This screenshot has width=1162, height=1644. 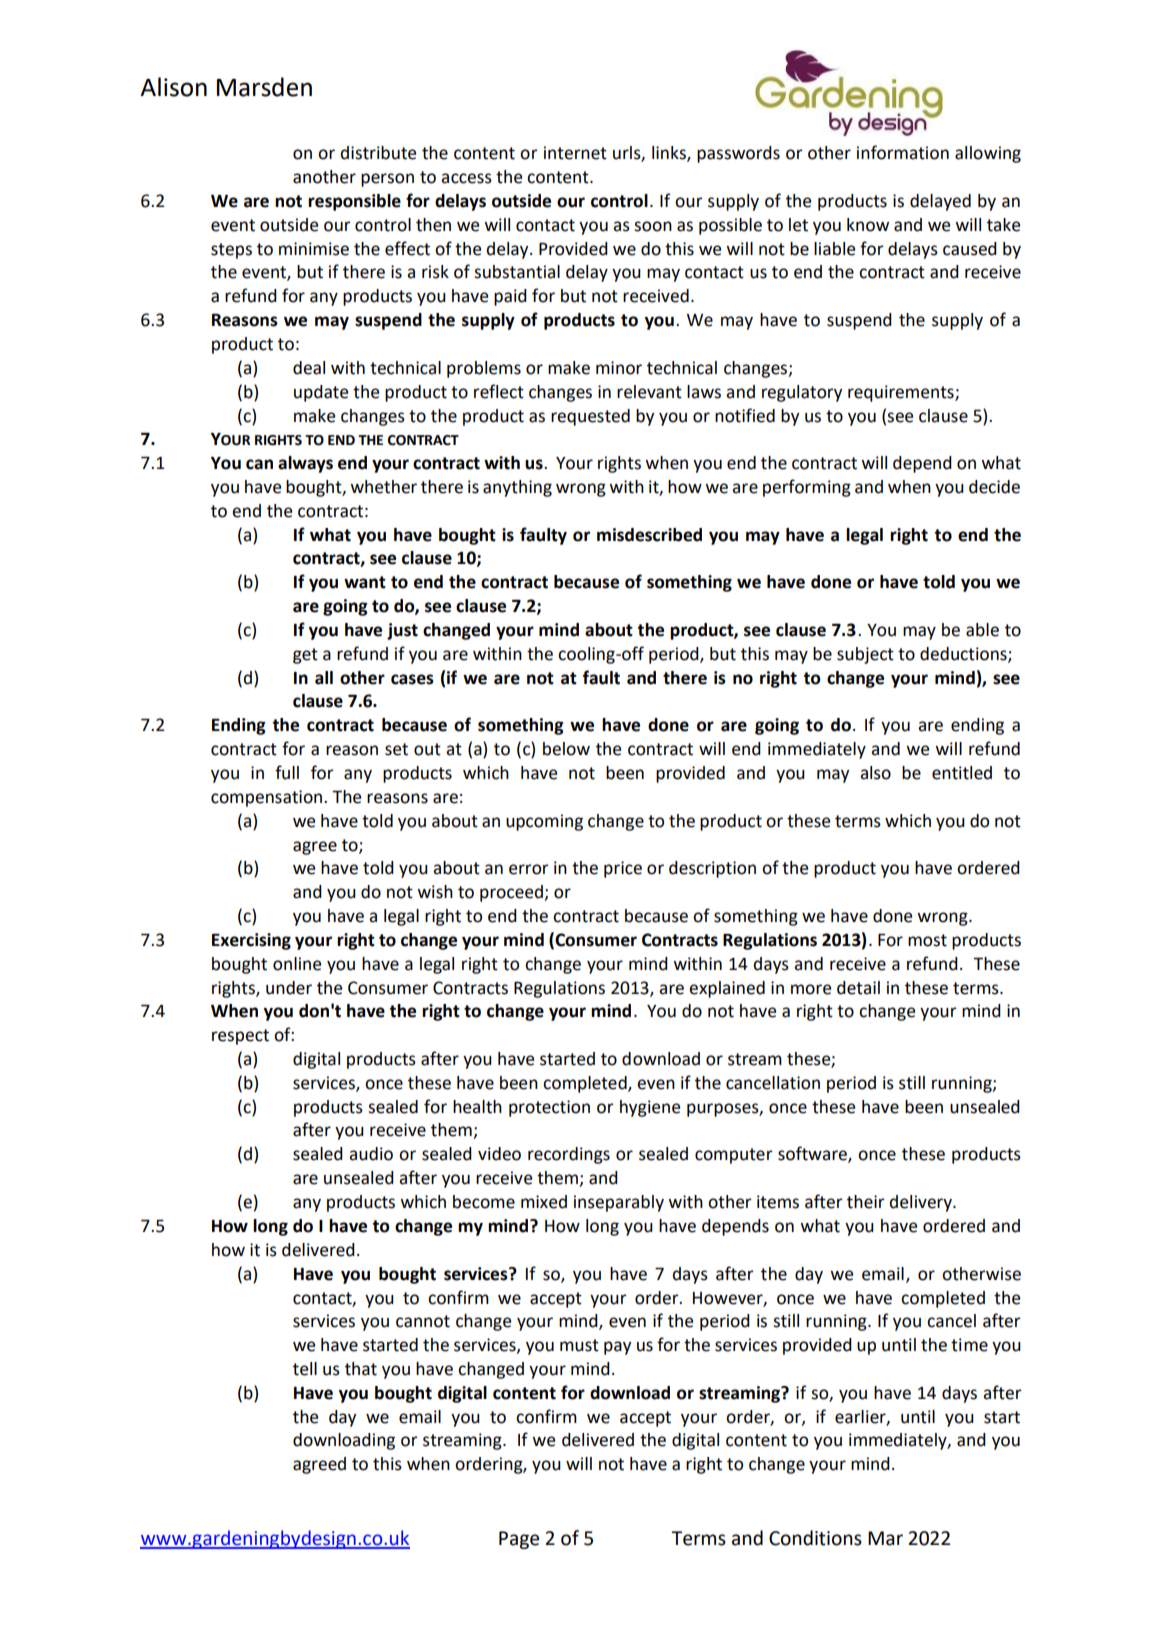 What do you see at coordinates (815, 1538) in the screenshot?
I see `Conditions` at bounding box center [815, 1538].
